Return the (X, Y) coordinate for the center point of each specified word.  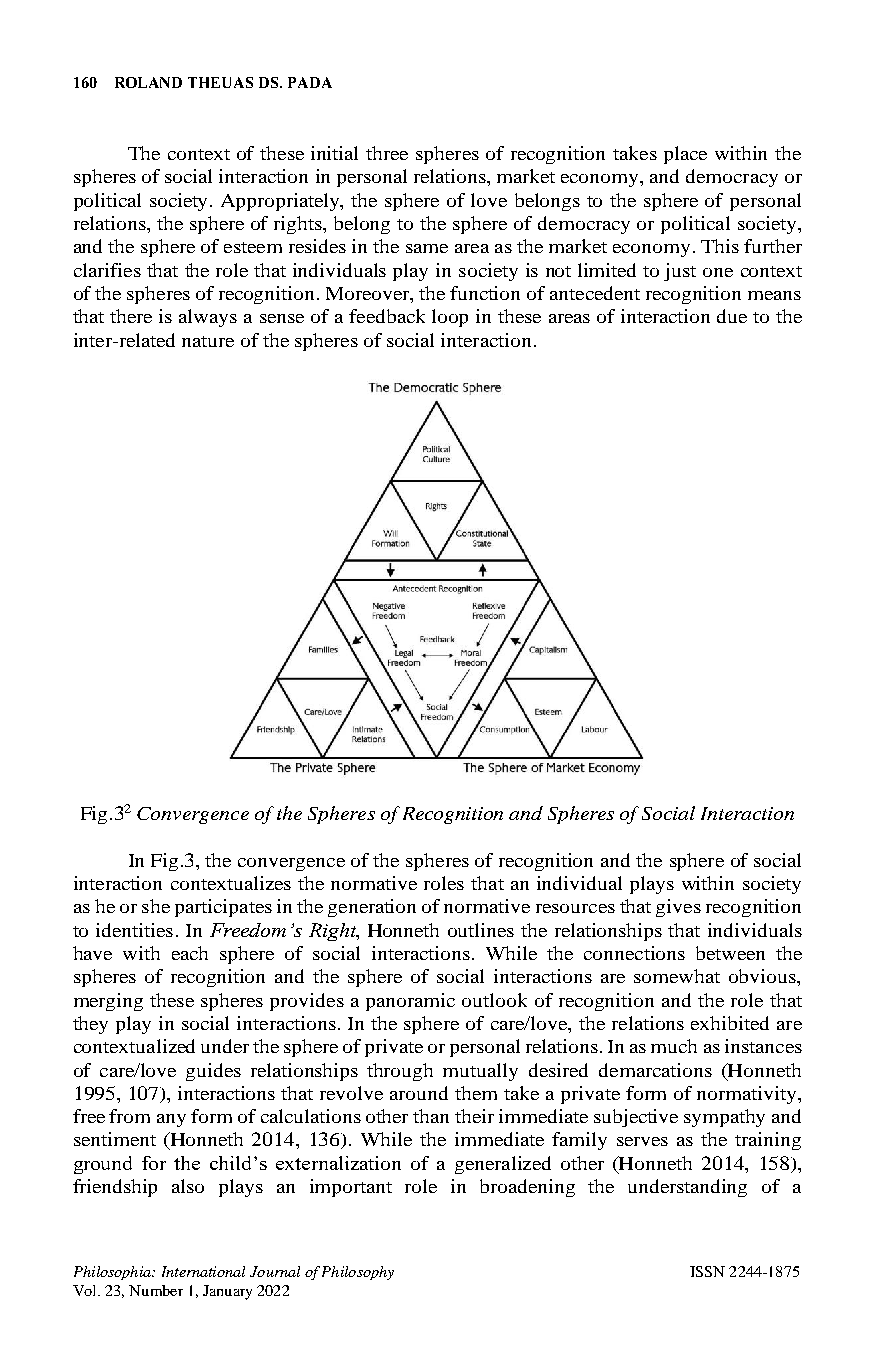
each (190, 953)
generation (372, 908)
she (156, 906)
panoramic (410, 1002)
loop (450, 318)
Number (156, 1290)
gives (678, 908)
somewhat (677, 976)
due (732, 316)
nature (208, 341)
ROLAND (148, 82)
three (387, 153)
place (685, 155)
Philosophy (358, 1273)
